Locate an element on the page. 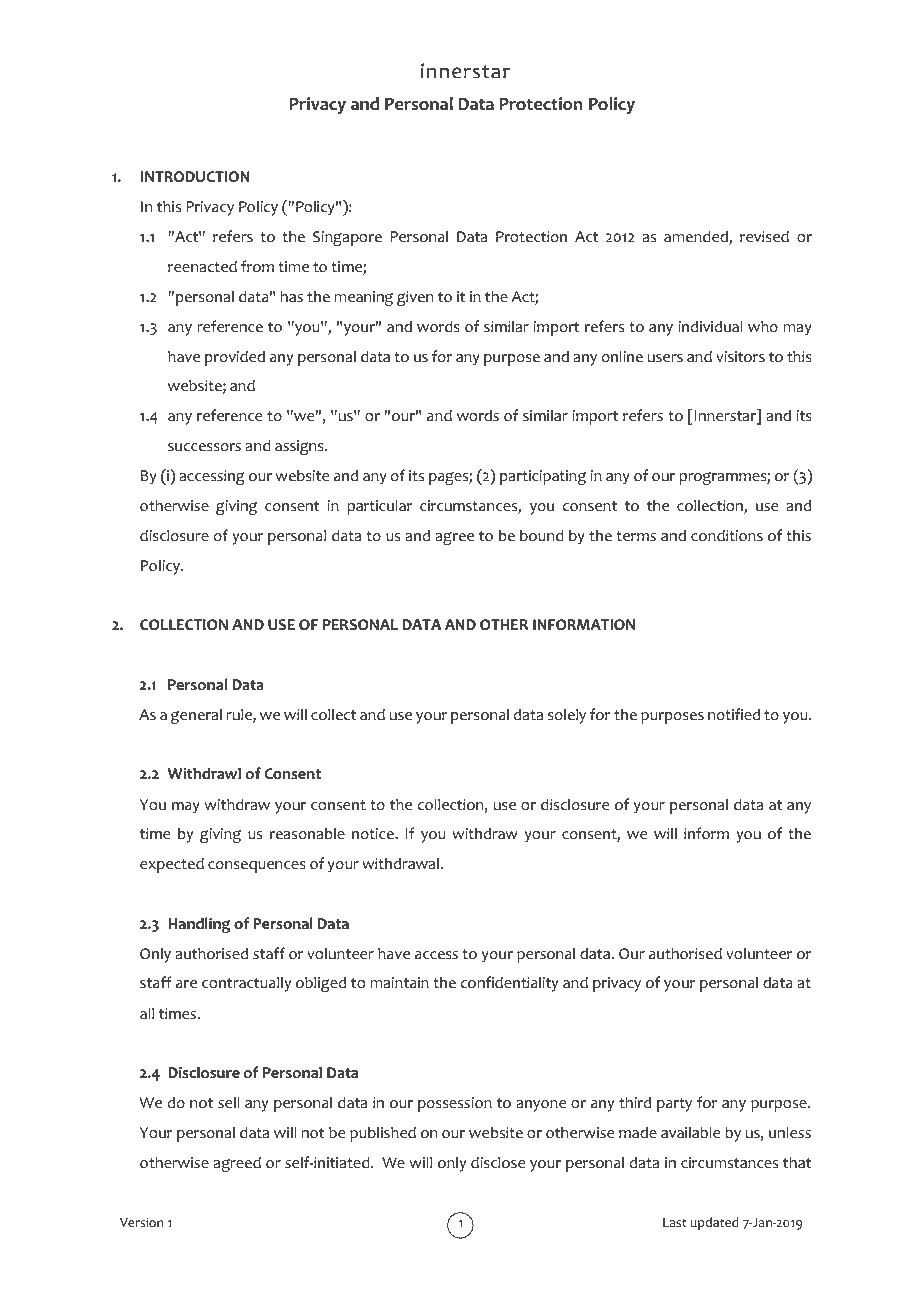 The width and height of the page is (924, 1307). bound is located at coordinates (542, 535).
